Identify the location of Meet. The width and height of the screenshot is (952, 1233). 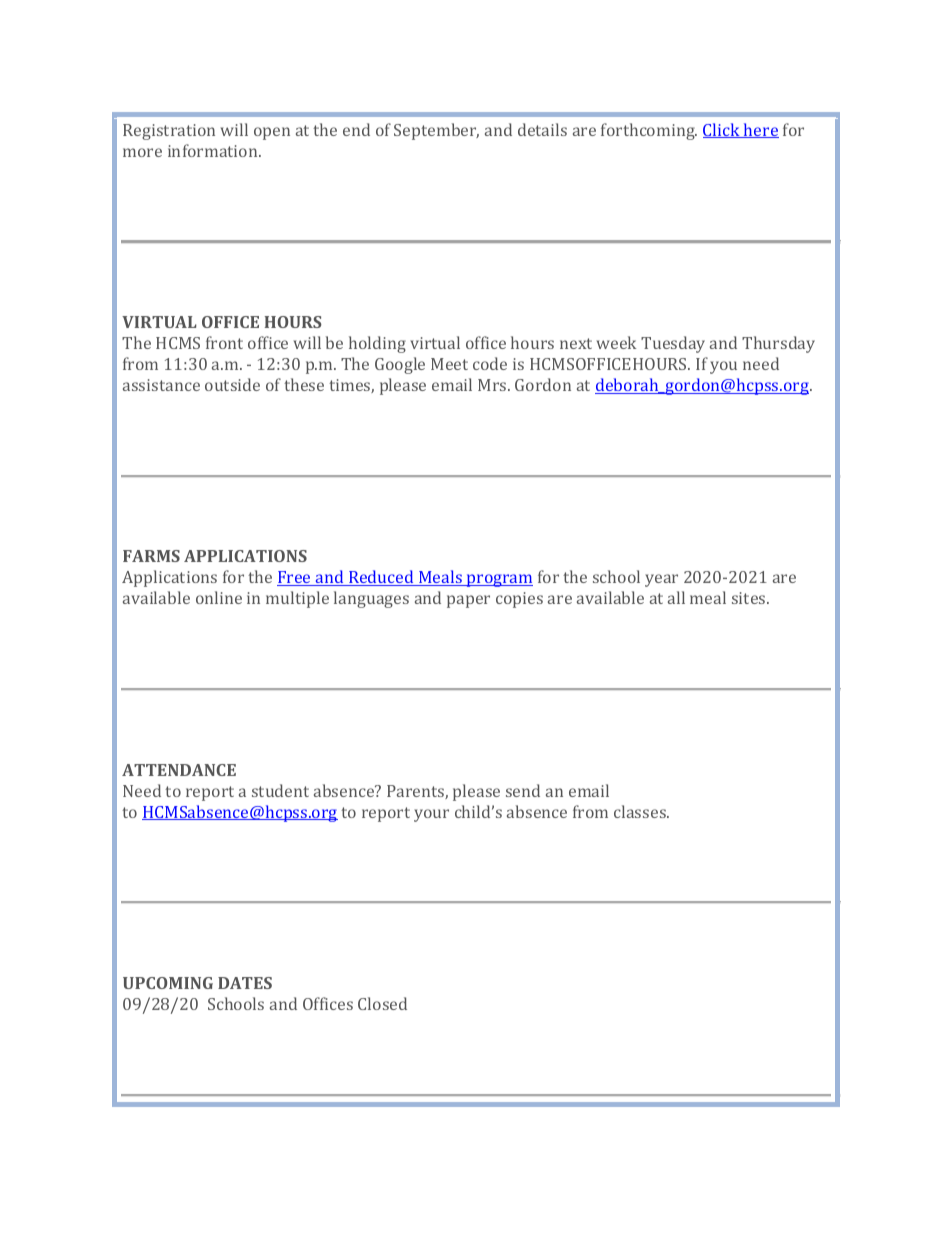
(449, 364).
